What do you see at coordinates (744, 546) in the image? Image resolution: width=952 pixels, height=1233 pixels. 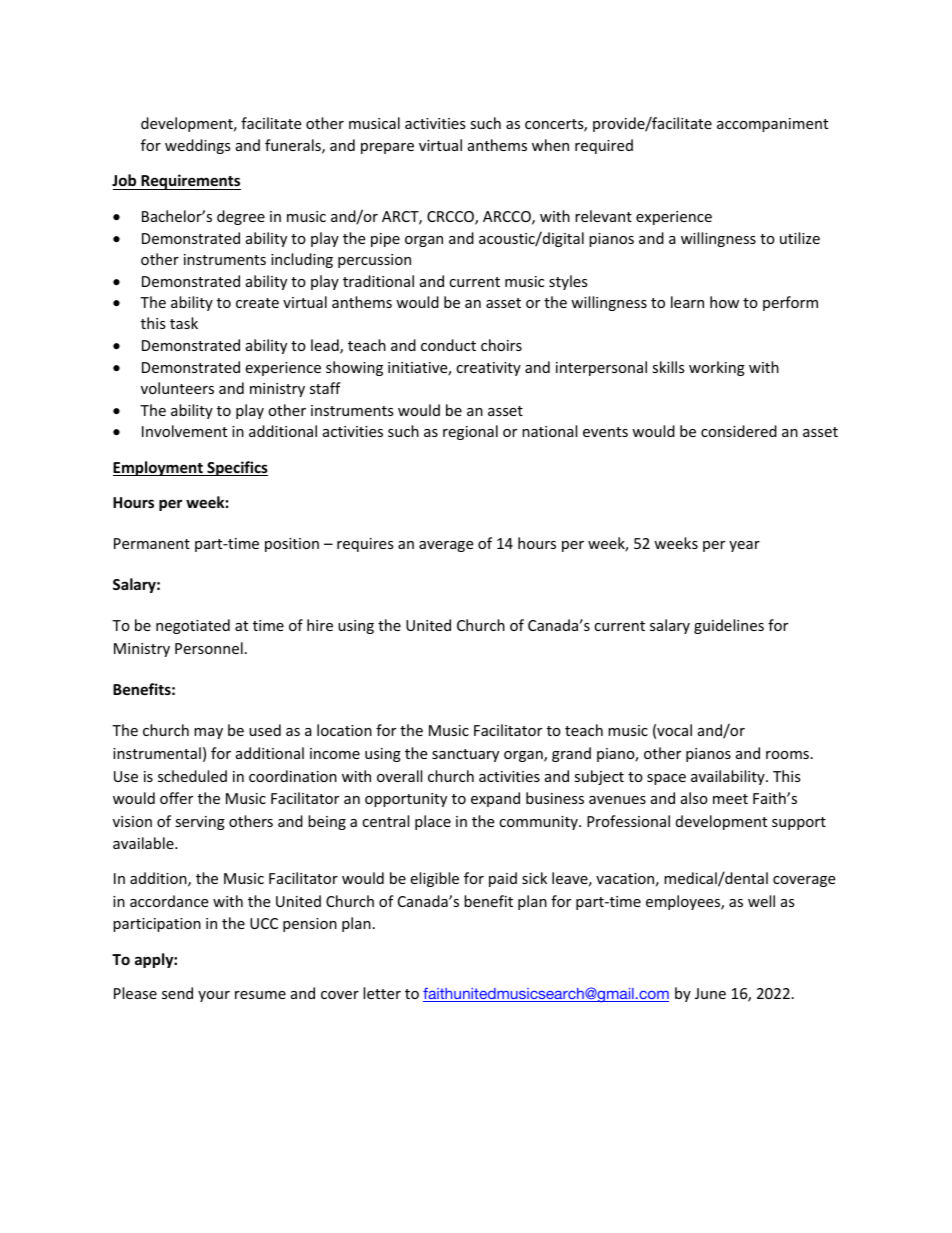 I see `year` at bounding box center [744, 546].
